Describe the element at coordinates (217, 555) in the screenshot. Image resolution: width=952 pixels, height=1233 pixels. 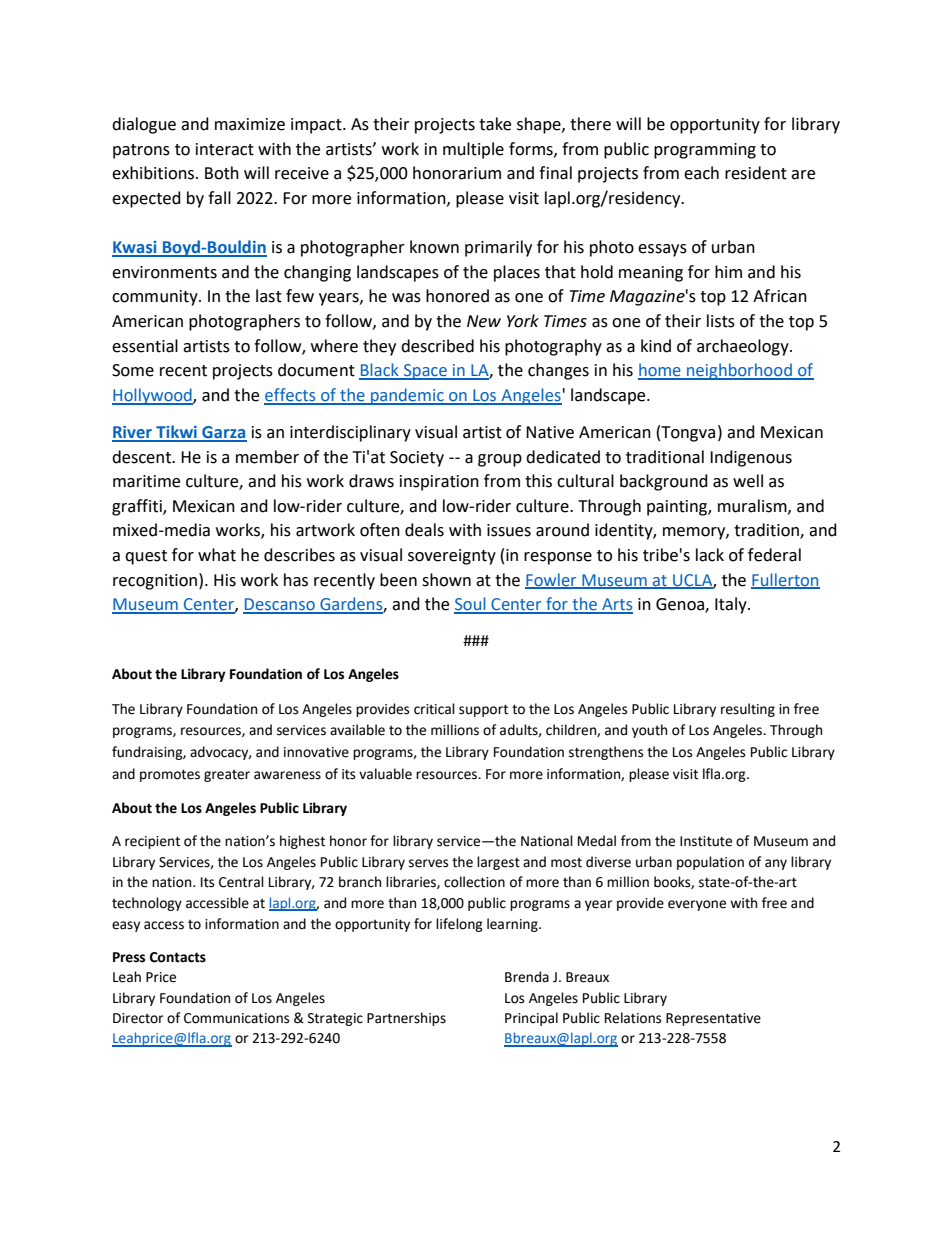
I see `what` at that location.
